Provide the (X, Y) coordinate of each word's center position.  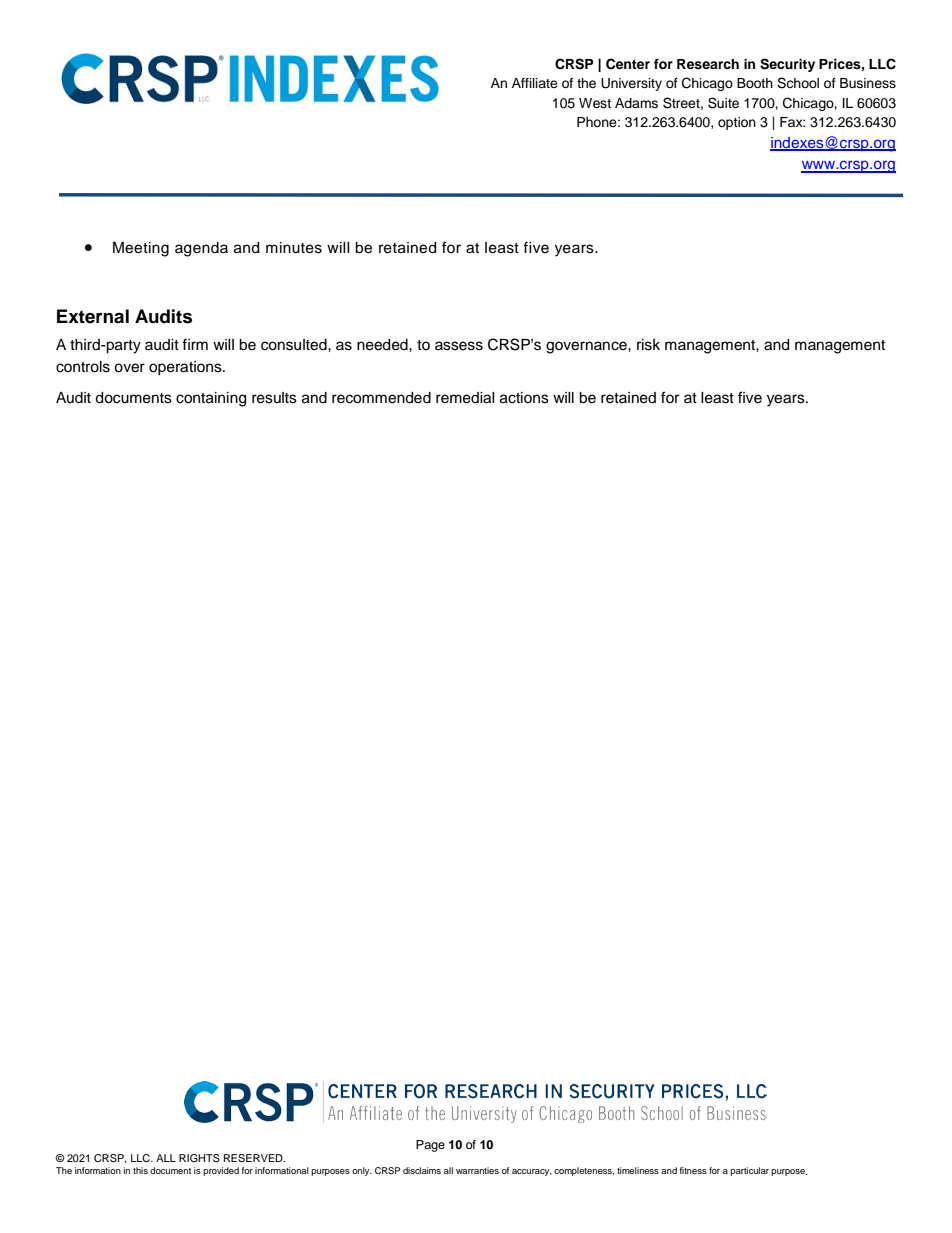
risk (648, 345)
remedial (465, 398)
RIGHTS (199, 1158)
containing (211, 399)
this (140, 1170)
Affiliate (535, 83)
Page (430, 1146)
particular (749, 1171)
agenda (201, 249)
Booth (755, 83)
